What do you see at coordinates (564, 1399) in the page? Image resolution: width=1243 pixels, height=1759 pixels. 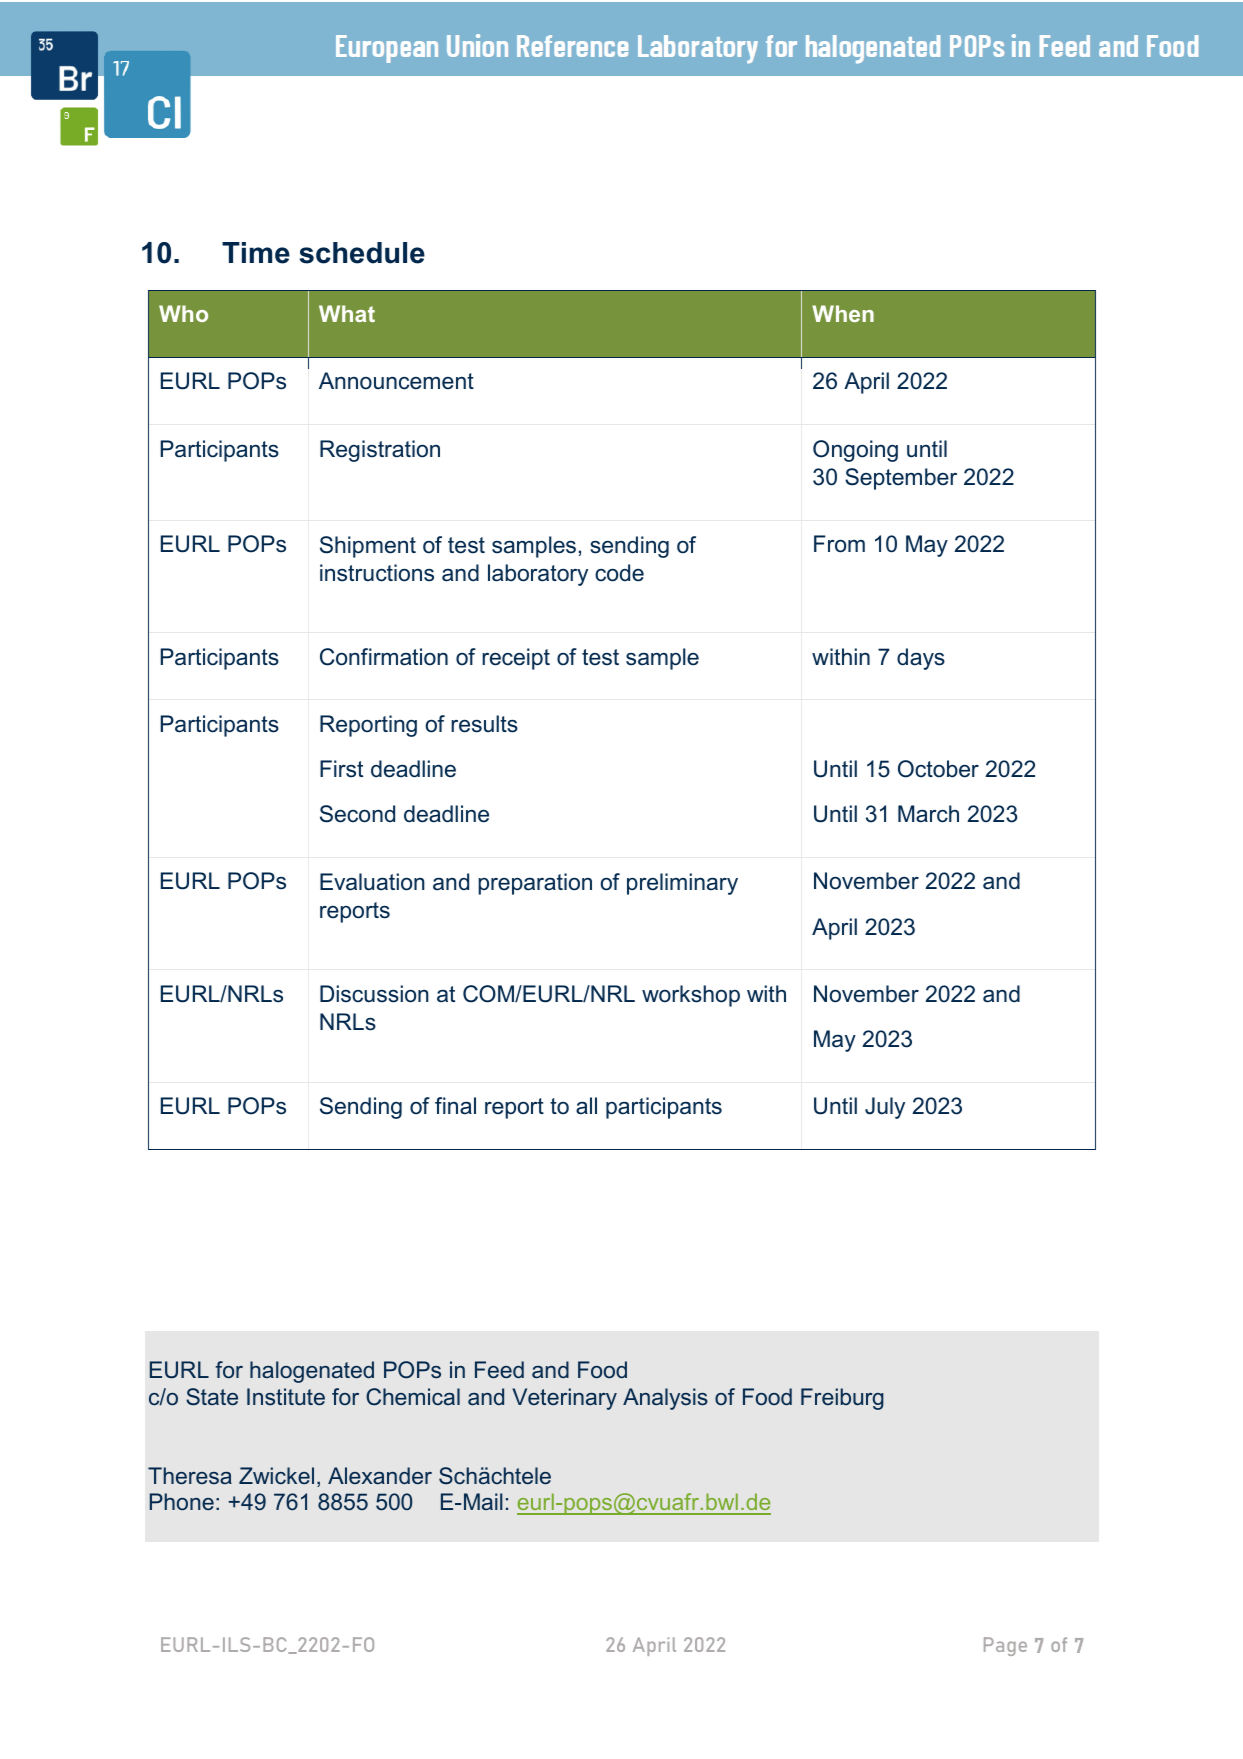 I see `Veterinary` at bounding box center [564, 1399].
